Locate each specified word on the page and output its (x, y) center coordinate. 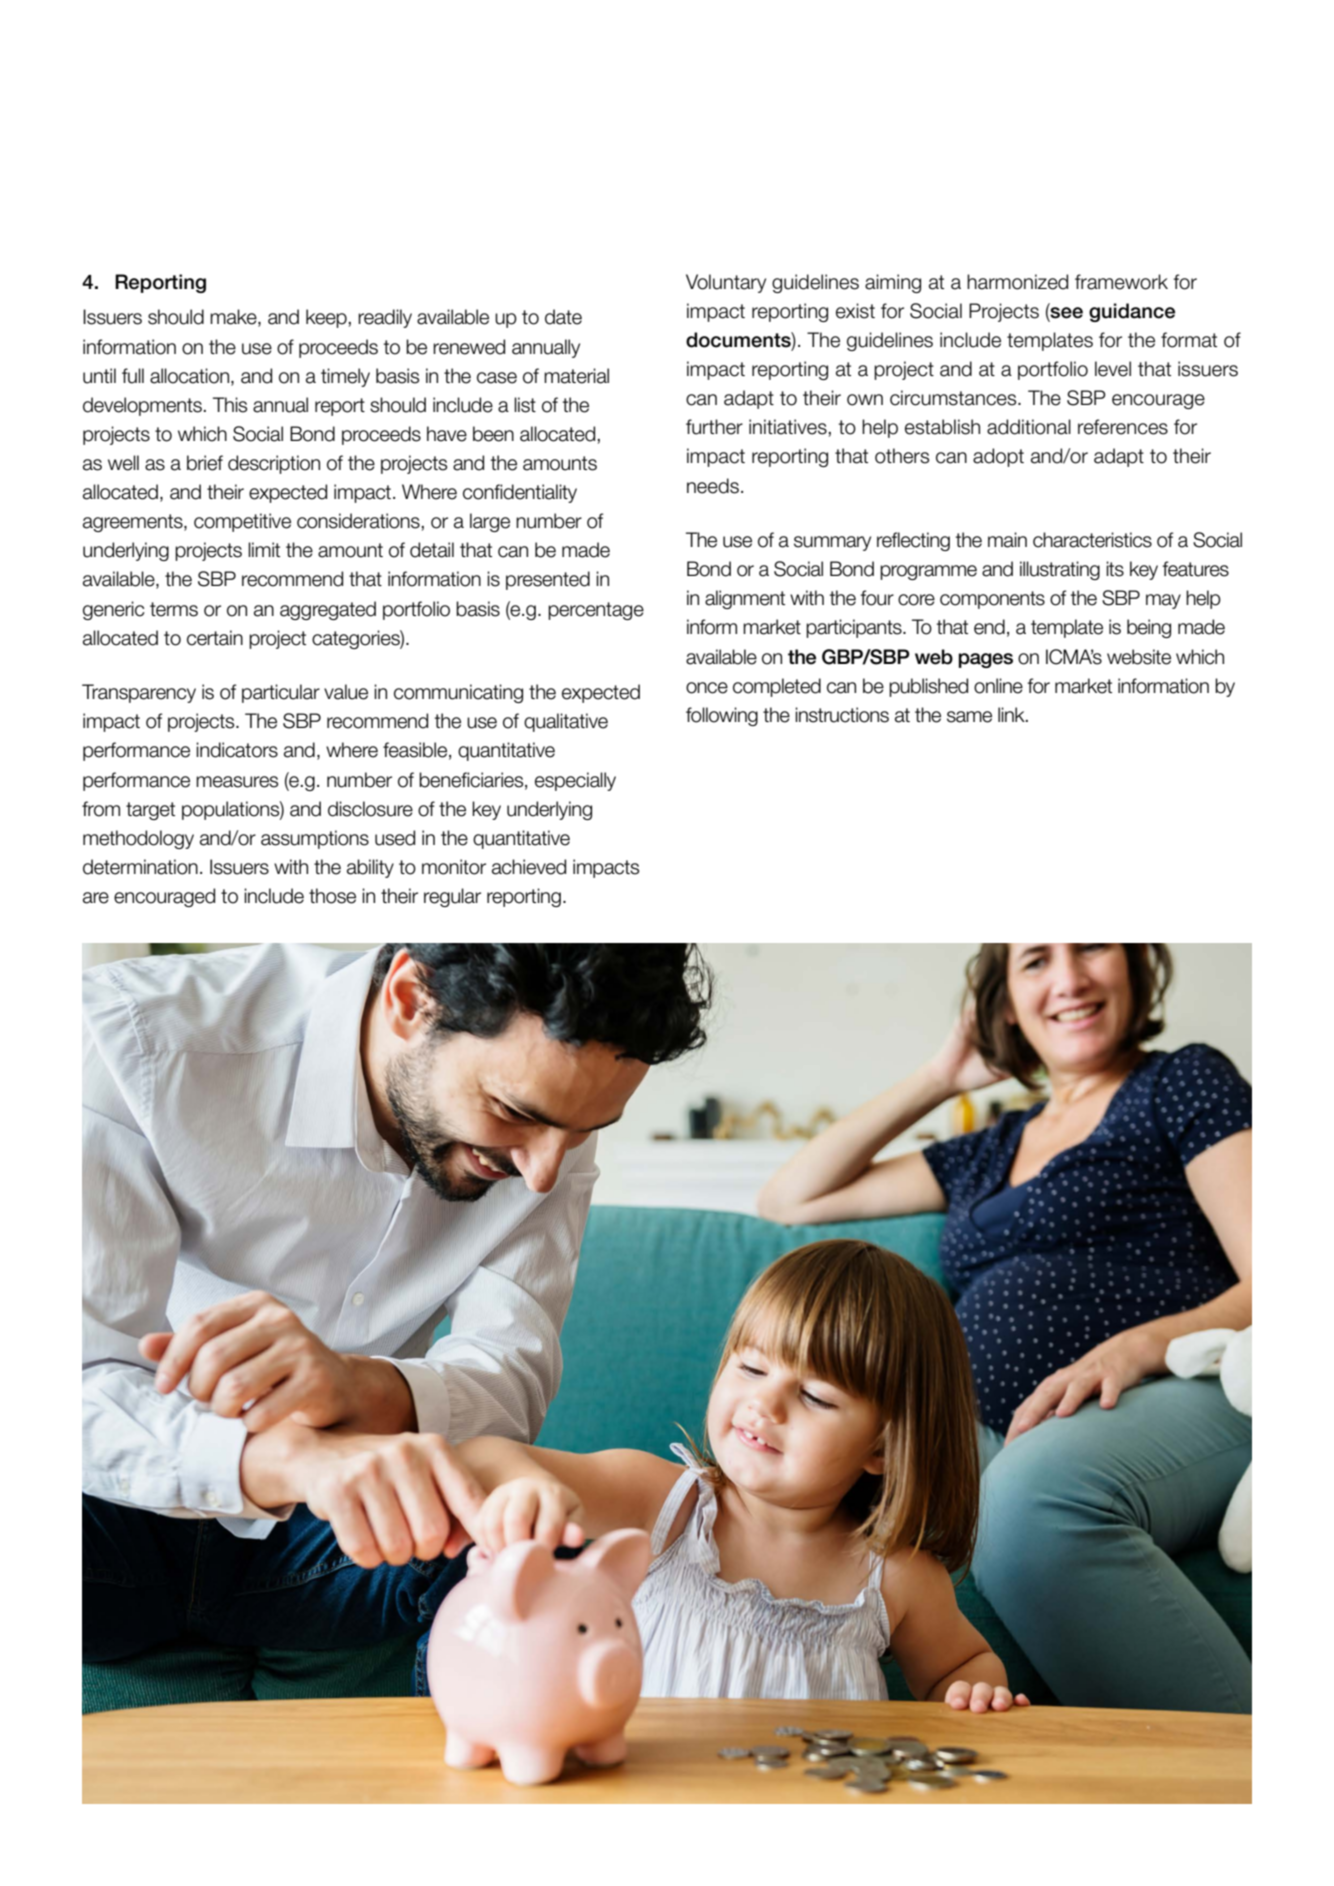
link (1012, 714)
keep (326, 318)
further (714, 427)
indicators (237, 750)
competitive (242, 522)
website (1139, 657)
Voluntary (726, 283)
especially (575, 781)
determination (140, 867)
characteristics (1092, 540)
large (490, 522)
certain (215, 638)
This (230, 405)
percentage (596, 611)
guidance (1132, 312)
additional (1029, 427)
